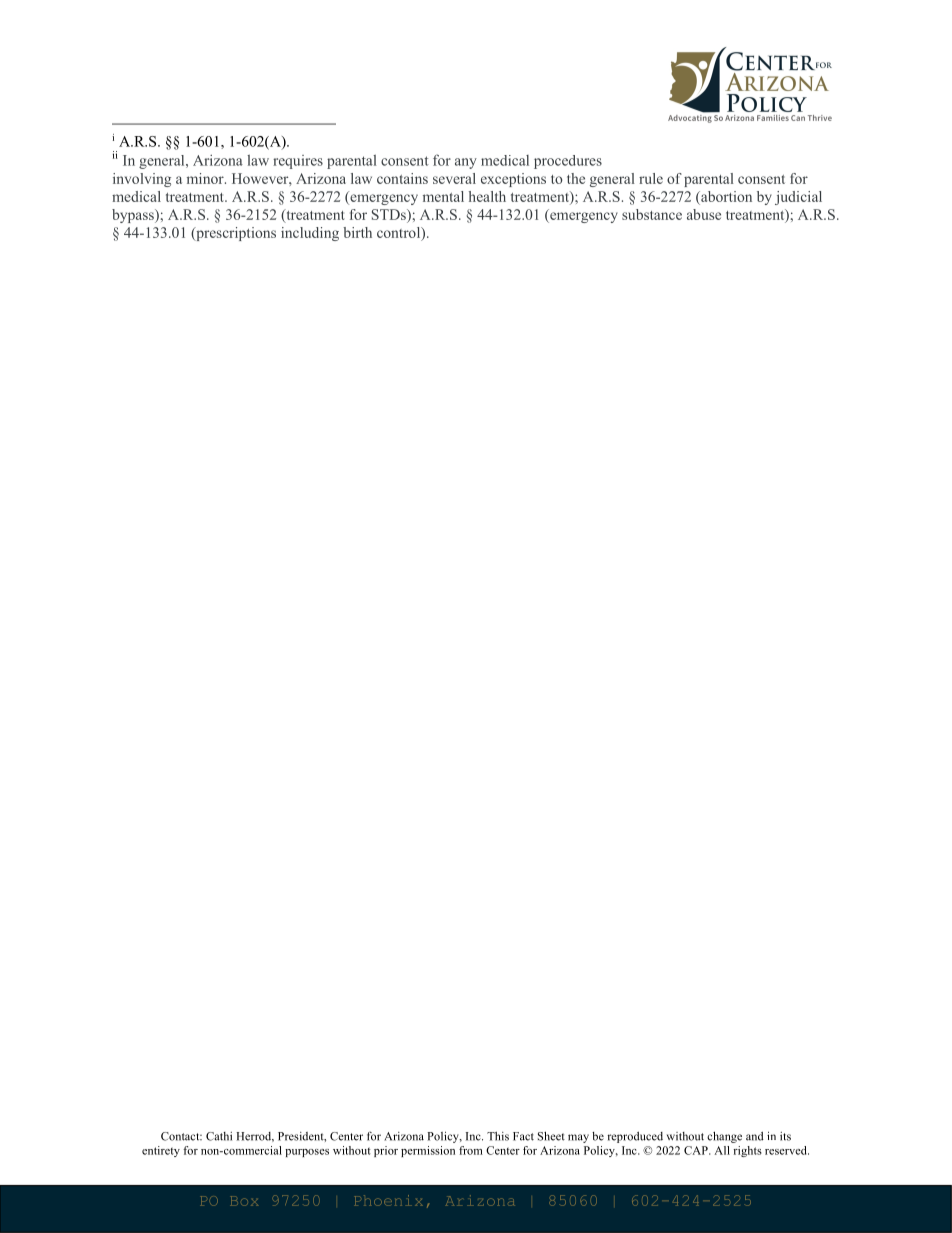 Image resolution: width=952 pixels, height=1233 pixels. What do you see at coordinates (724, 1137) in the screenshot?
I see `change` at bounding box center [724, 1137].
